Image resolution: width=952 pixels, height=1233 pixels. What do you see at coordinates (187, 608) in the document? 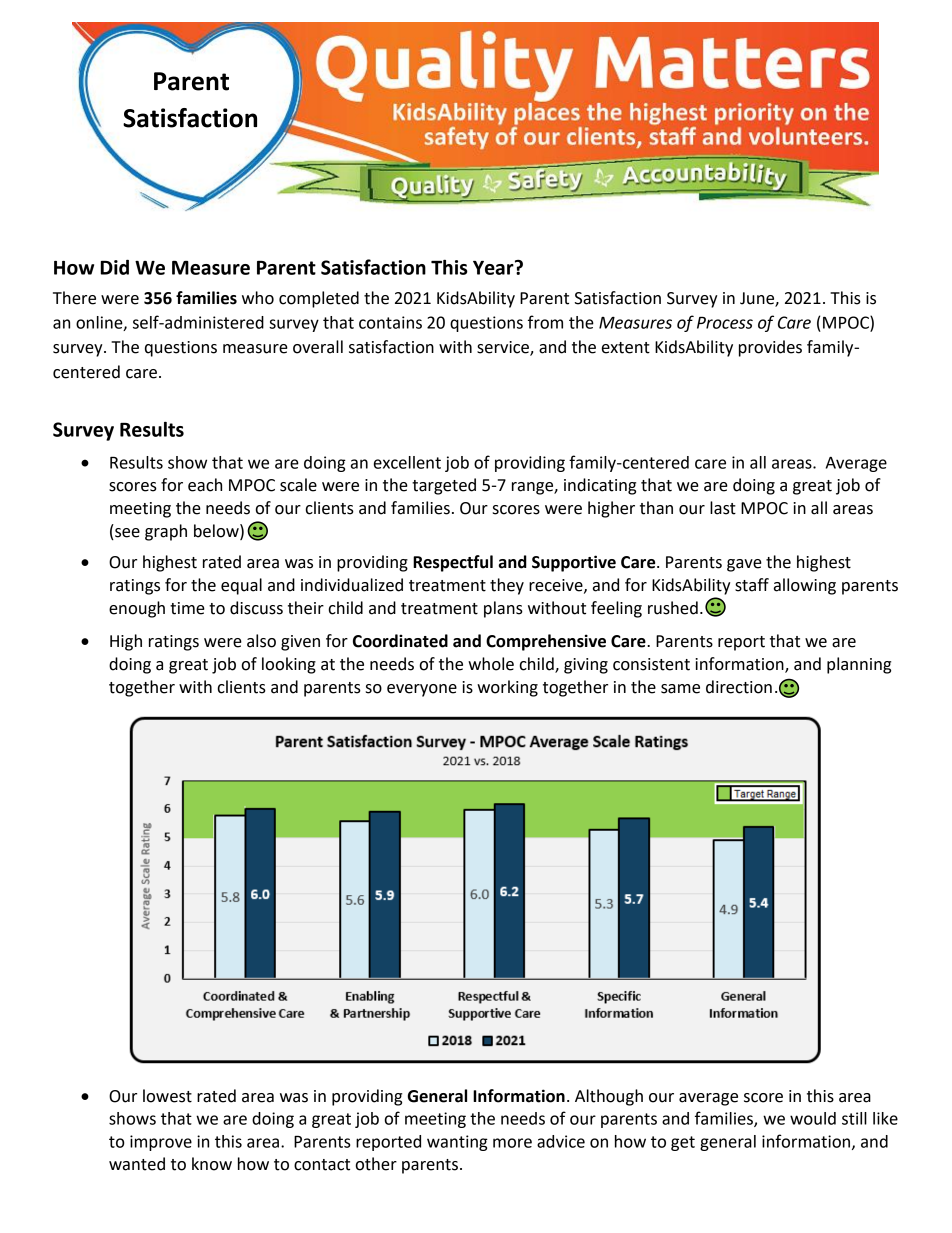
I see `time` at bounding box center [187, 608].
